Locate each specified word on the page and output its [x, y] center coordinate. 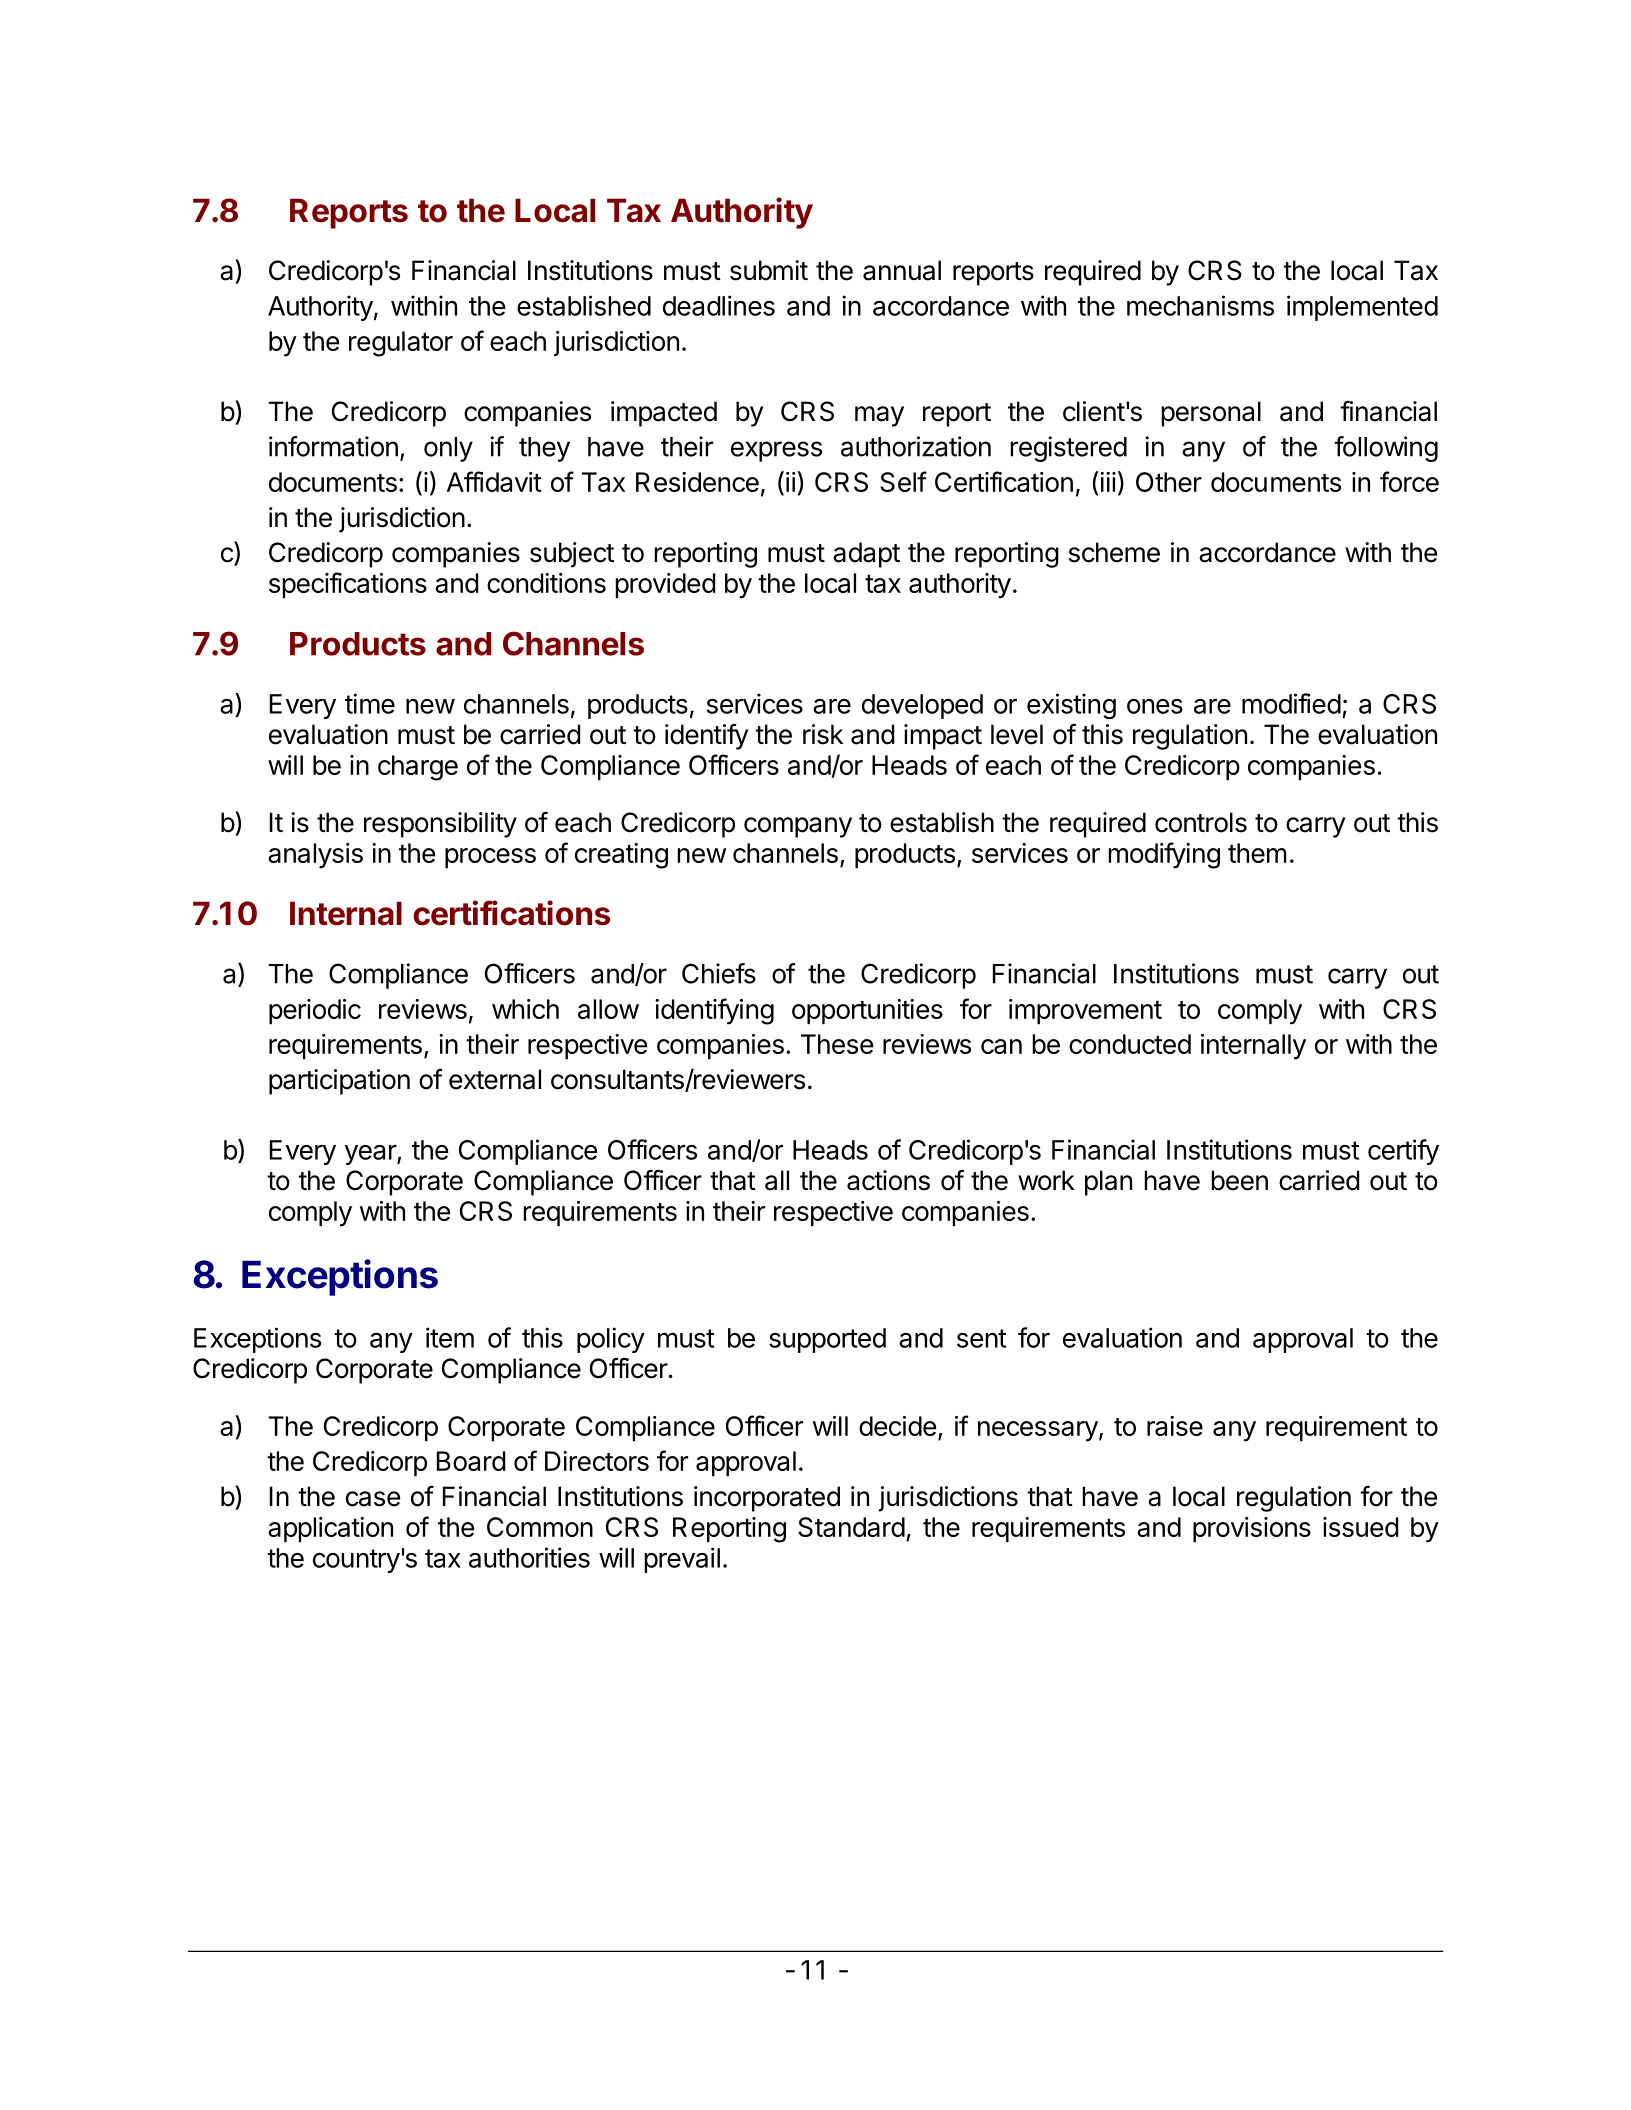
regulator [401, 344]
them [1257, 853]
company [798, 827]
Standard [851, 1527]
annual [902, 270]
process [490, 858]
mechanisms [1200, 305]
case [373, 1499]
